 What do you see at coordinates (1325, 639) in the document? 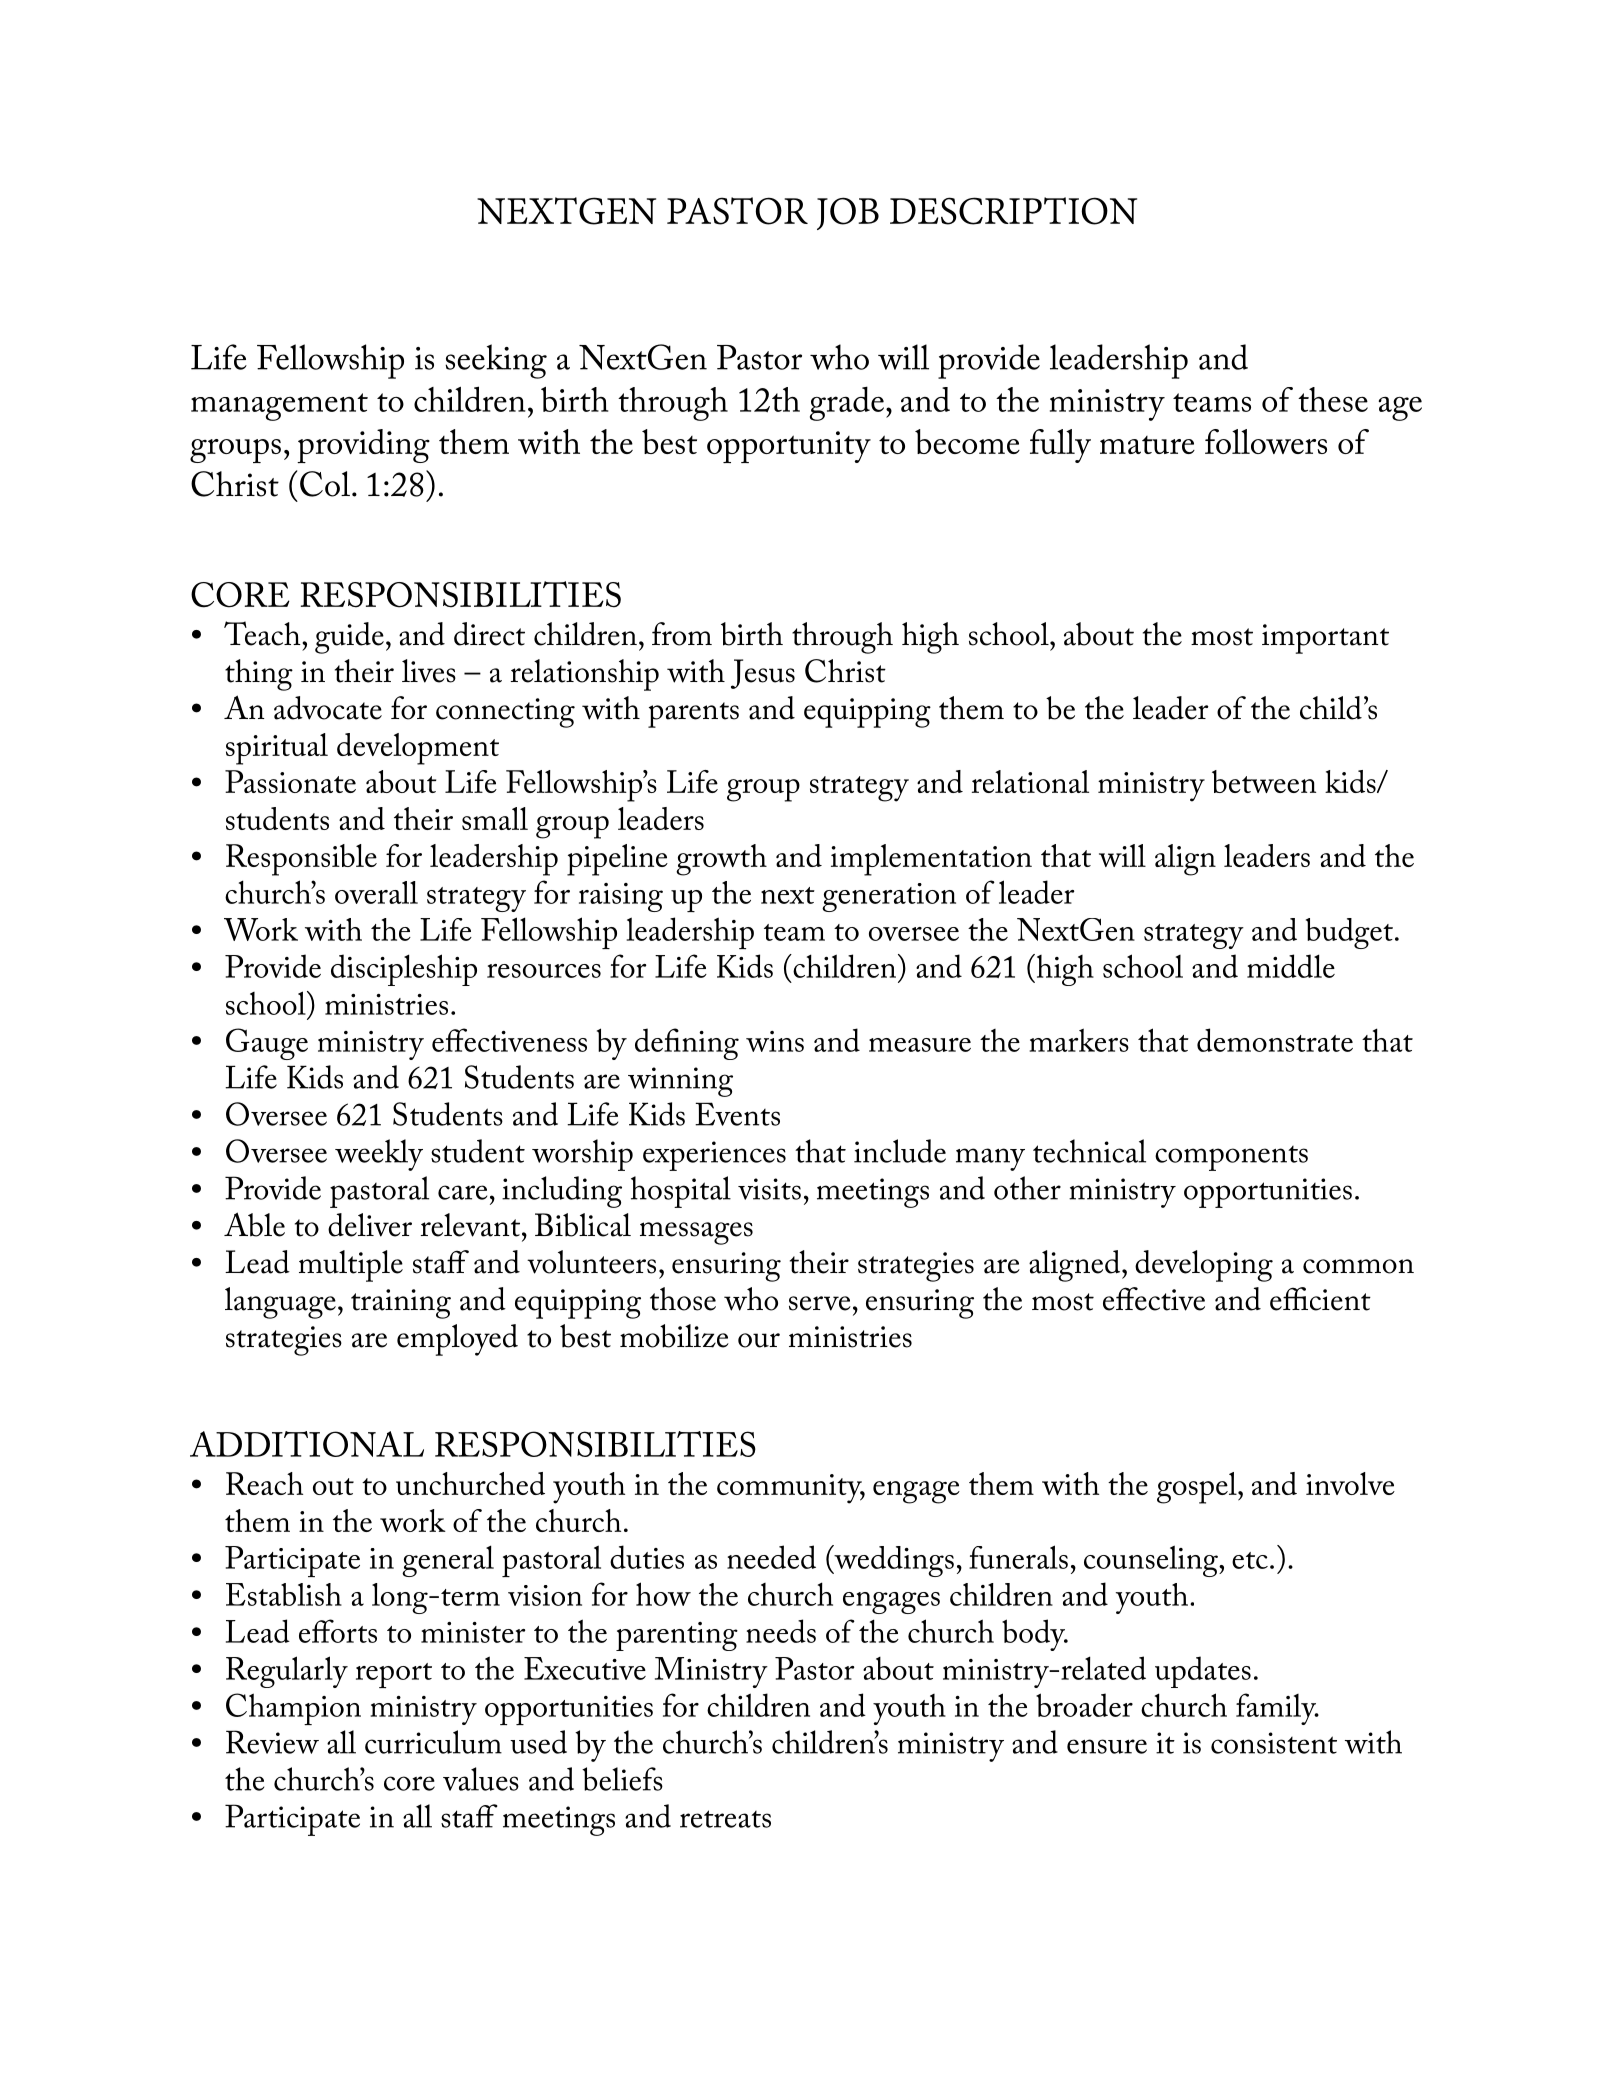
I see `important` at bounding box center [1325, 639].
